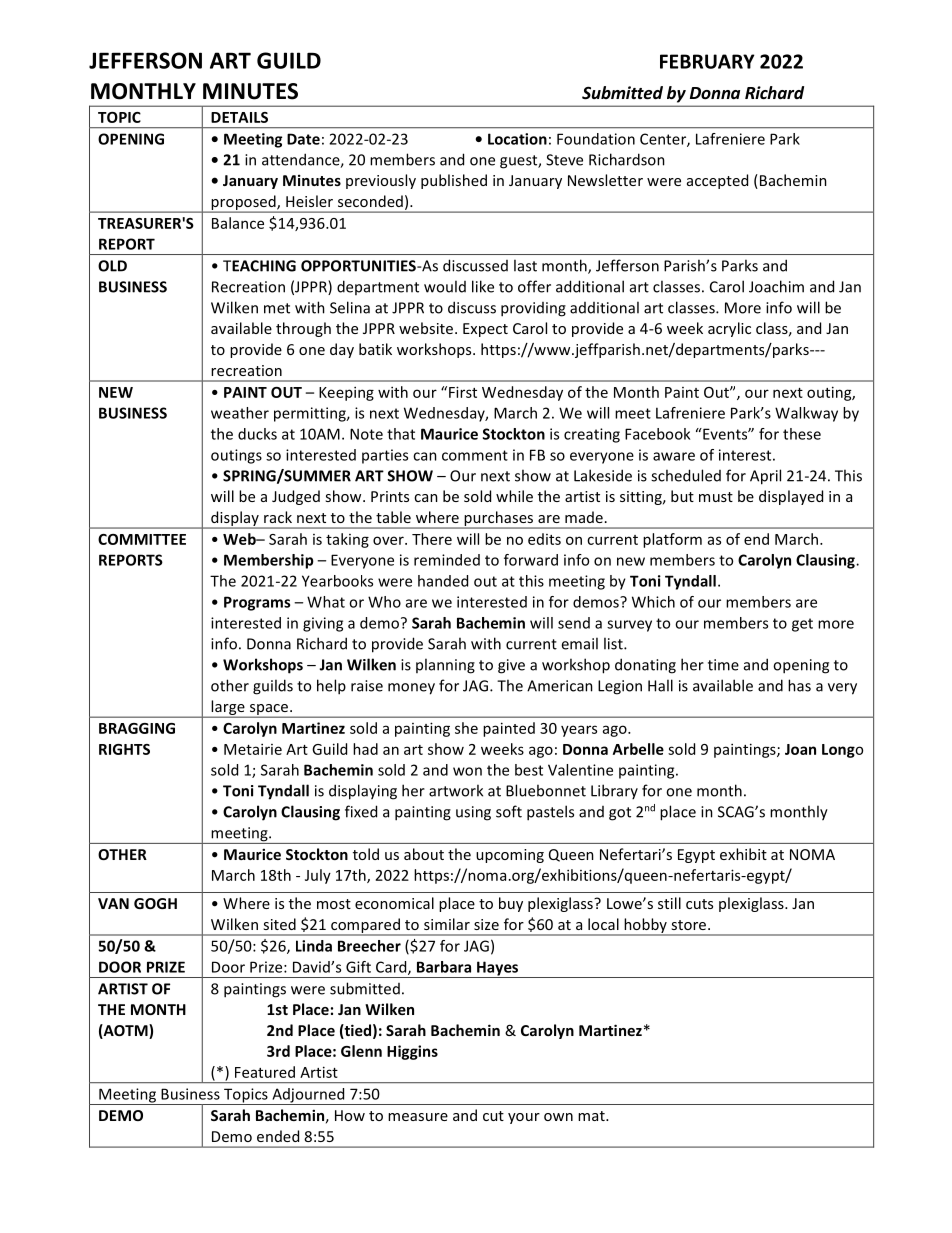 This document has width=952, height=1233. What do you see at coordinates (517, 139) in the document?
I see `Location` at bounding box center [517, 139].
